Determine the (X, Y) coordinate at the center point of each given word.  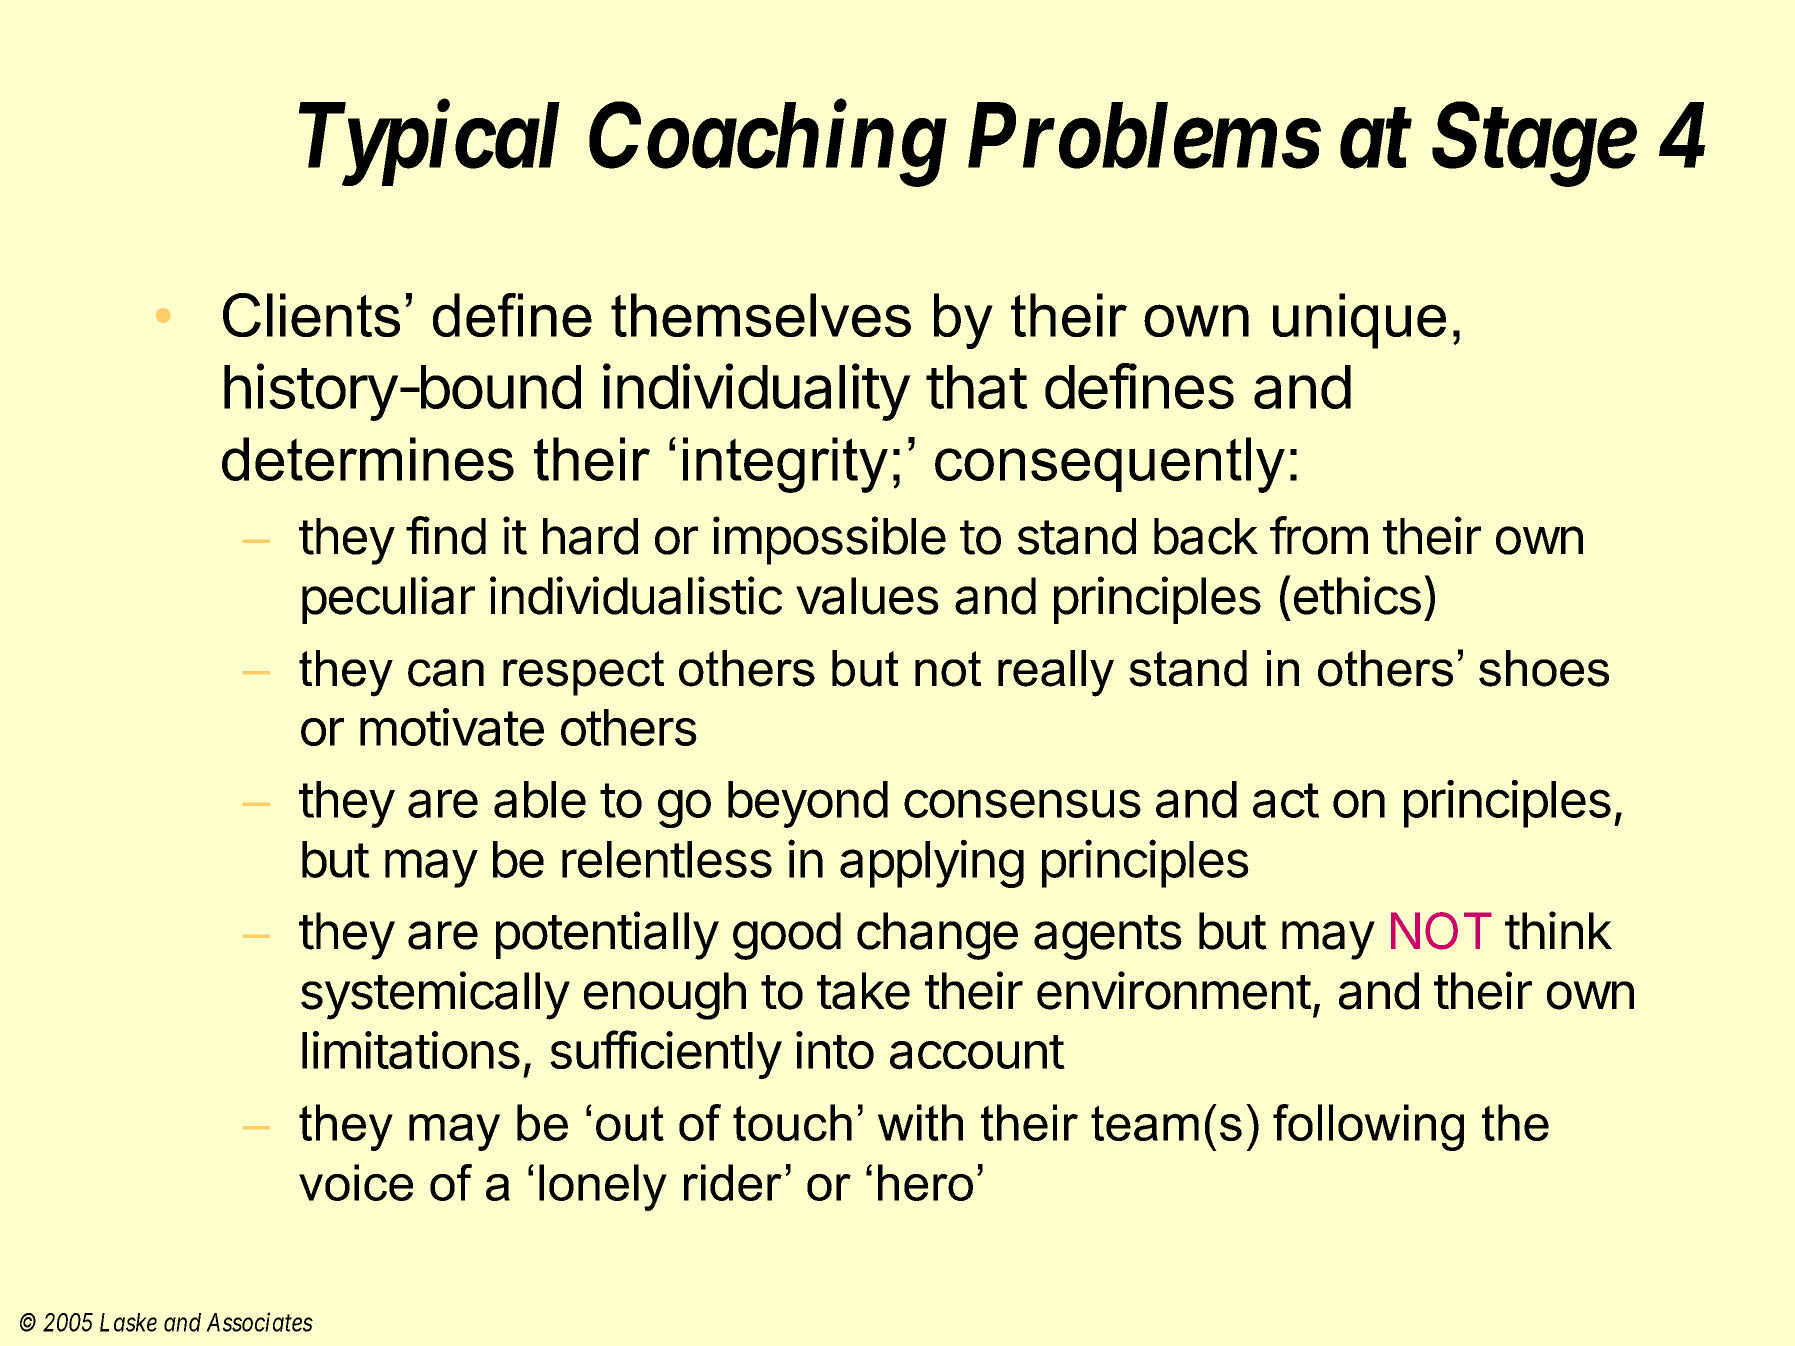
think (1558, 930)
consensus (1022, 803)
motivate (452, 727)
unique (1359, 321)
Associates (259, 1322)
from (1319, 535)
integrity (785, 465)
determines (368, 459)
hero (925, 1182)
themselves (761, 315)
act (1286, 800)
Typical (429, 144)
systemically (435, 995)
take (863, 991)
